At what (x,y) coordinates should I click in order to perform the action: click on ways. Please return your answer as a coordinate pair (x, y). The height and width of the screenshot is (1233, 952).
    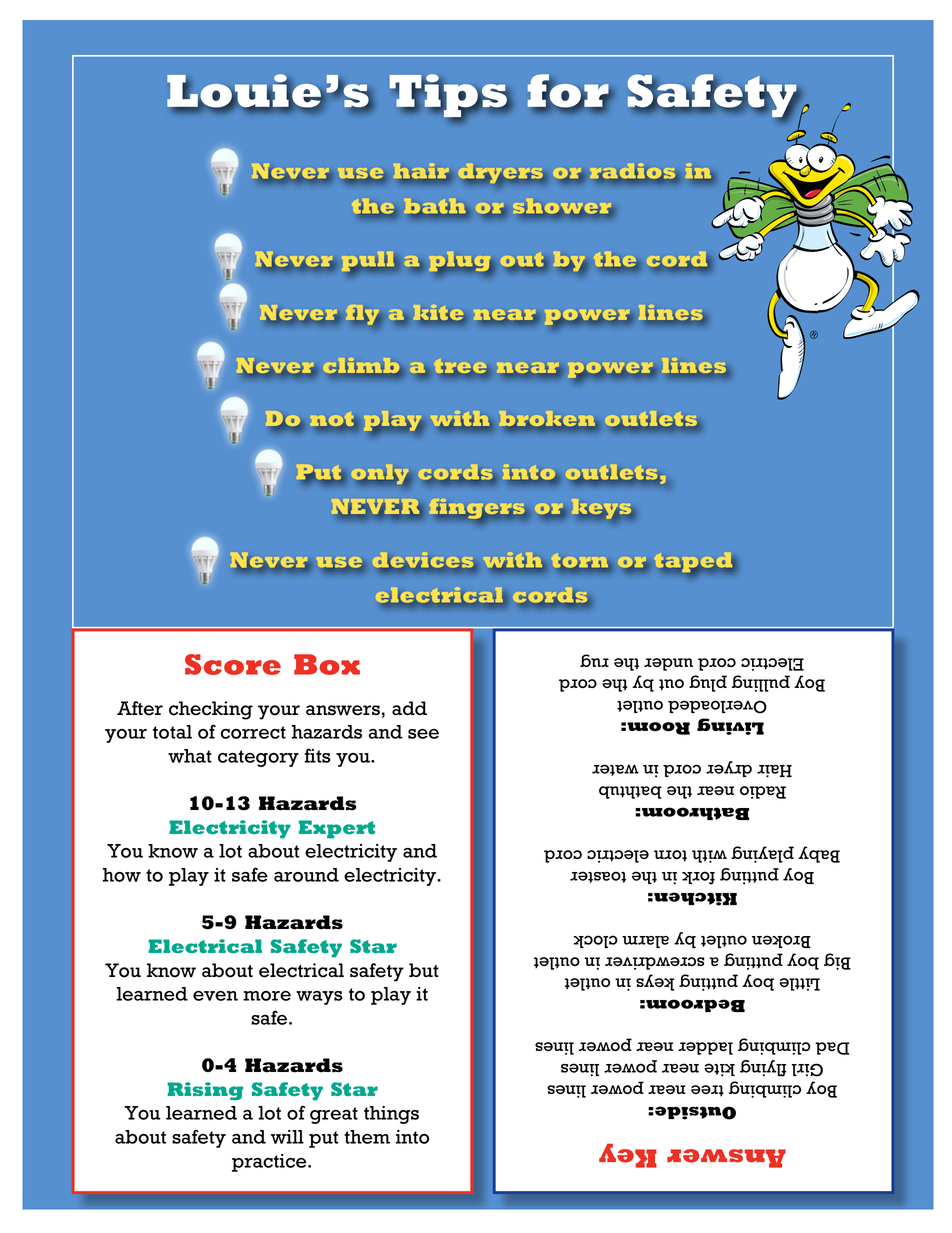
    Looking at the image, I should click on (319, 998).
